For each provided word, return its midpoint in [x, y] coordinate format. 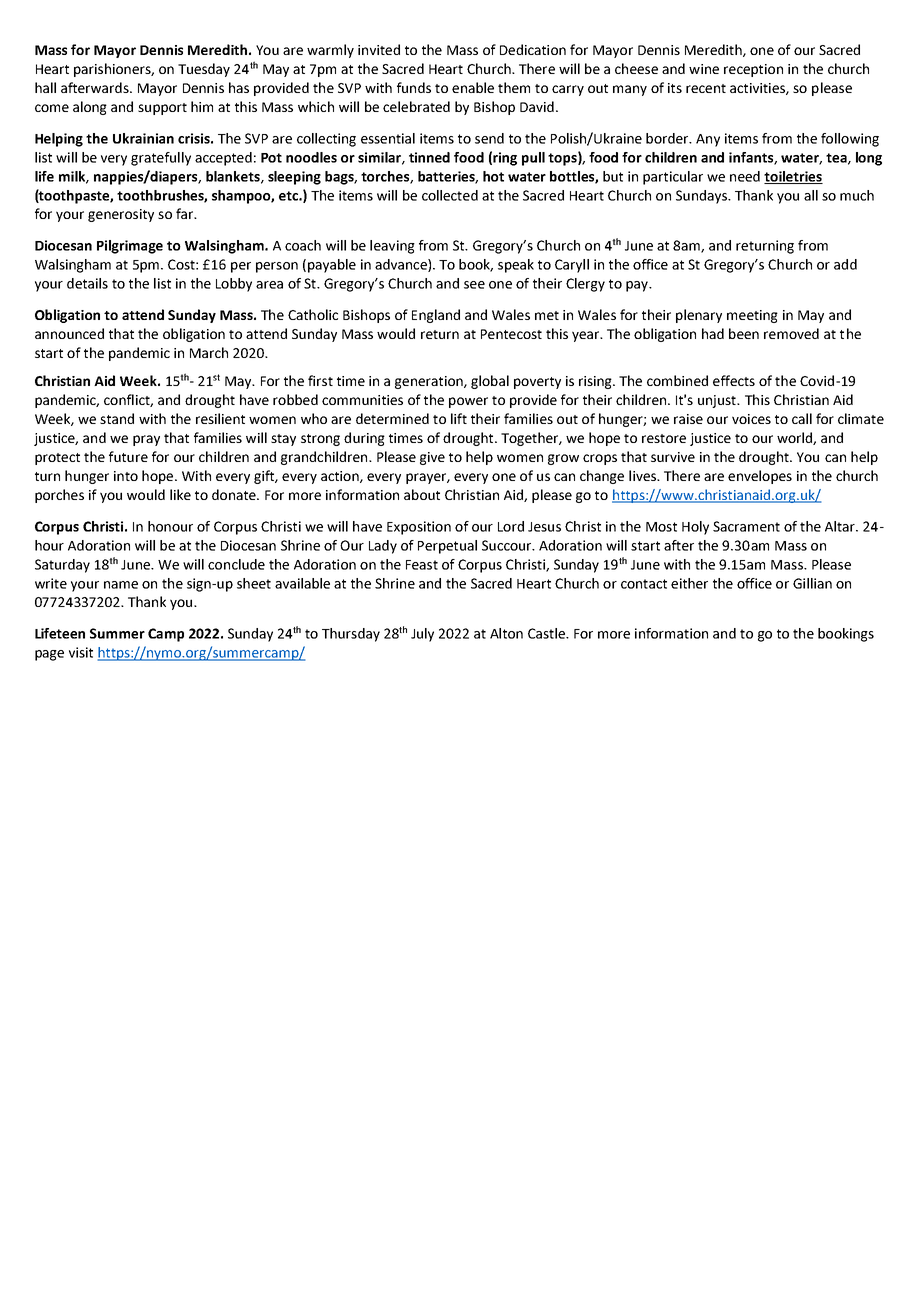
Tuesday [204, 70]
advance [402, 265]
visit [81, 652]
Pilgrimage [130, 247]
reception [753, 70]
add [845, 264]
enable [473, 87]
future [128, 456]
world [795, 438]
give [432, 458]
